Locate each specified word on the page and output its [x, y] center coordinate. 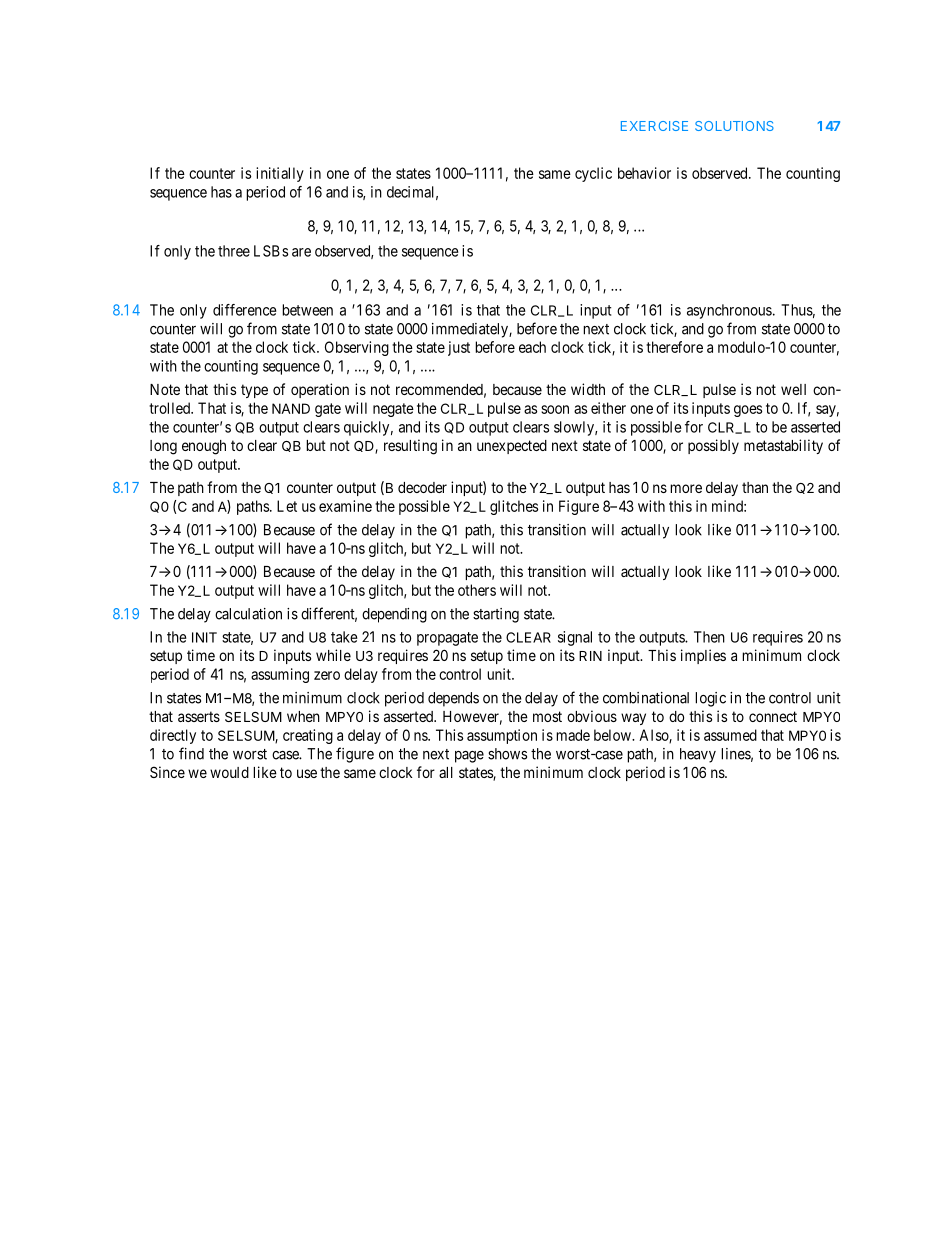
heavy [698, 755]
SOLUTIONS [734, 126]
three [234, 251]
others [477, 590]
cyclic [593, 174]
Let [287, 506]
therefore [674, 347]
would [229, 772]
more [686, 488]
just [459, 348]
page [469, 757]
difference [245, 310]
